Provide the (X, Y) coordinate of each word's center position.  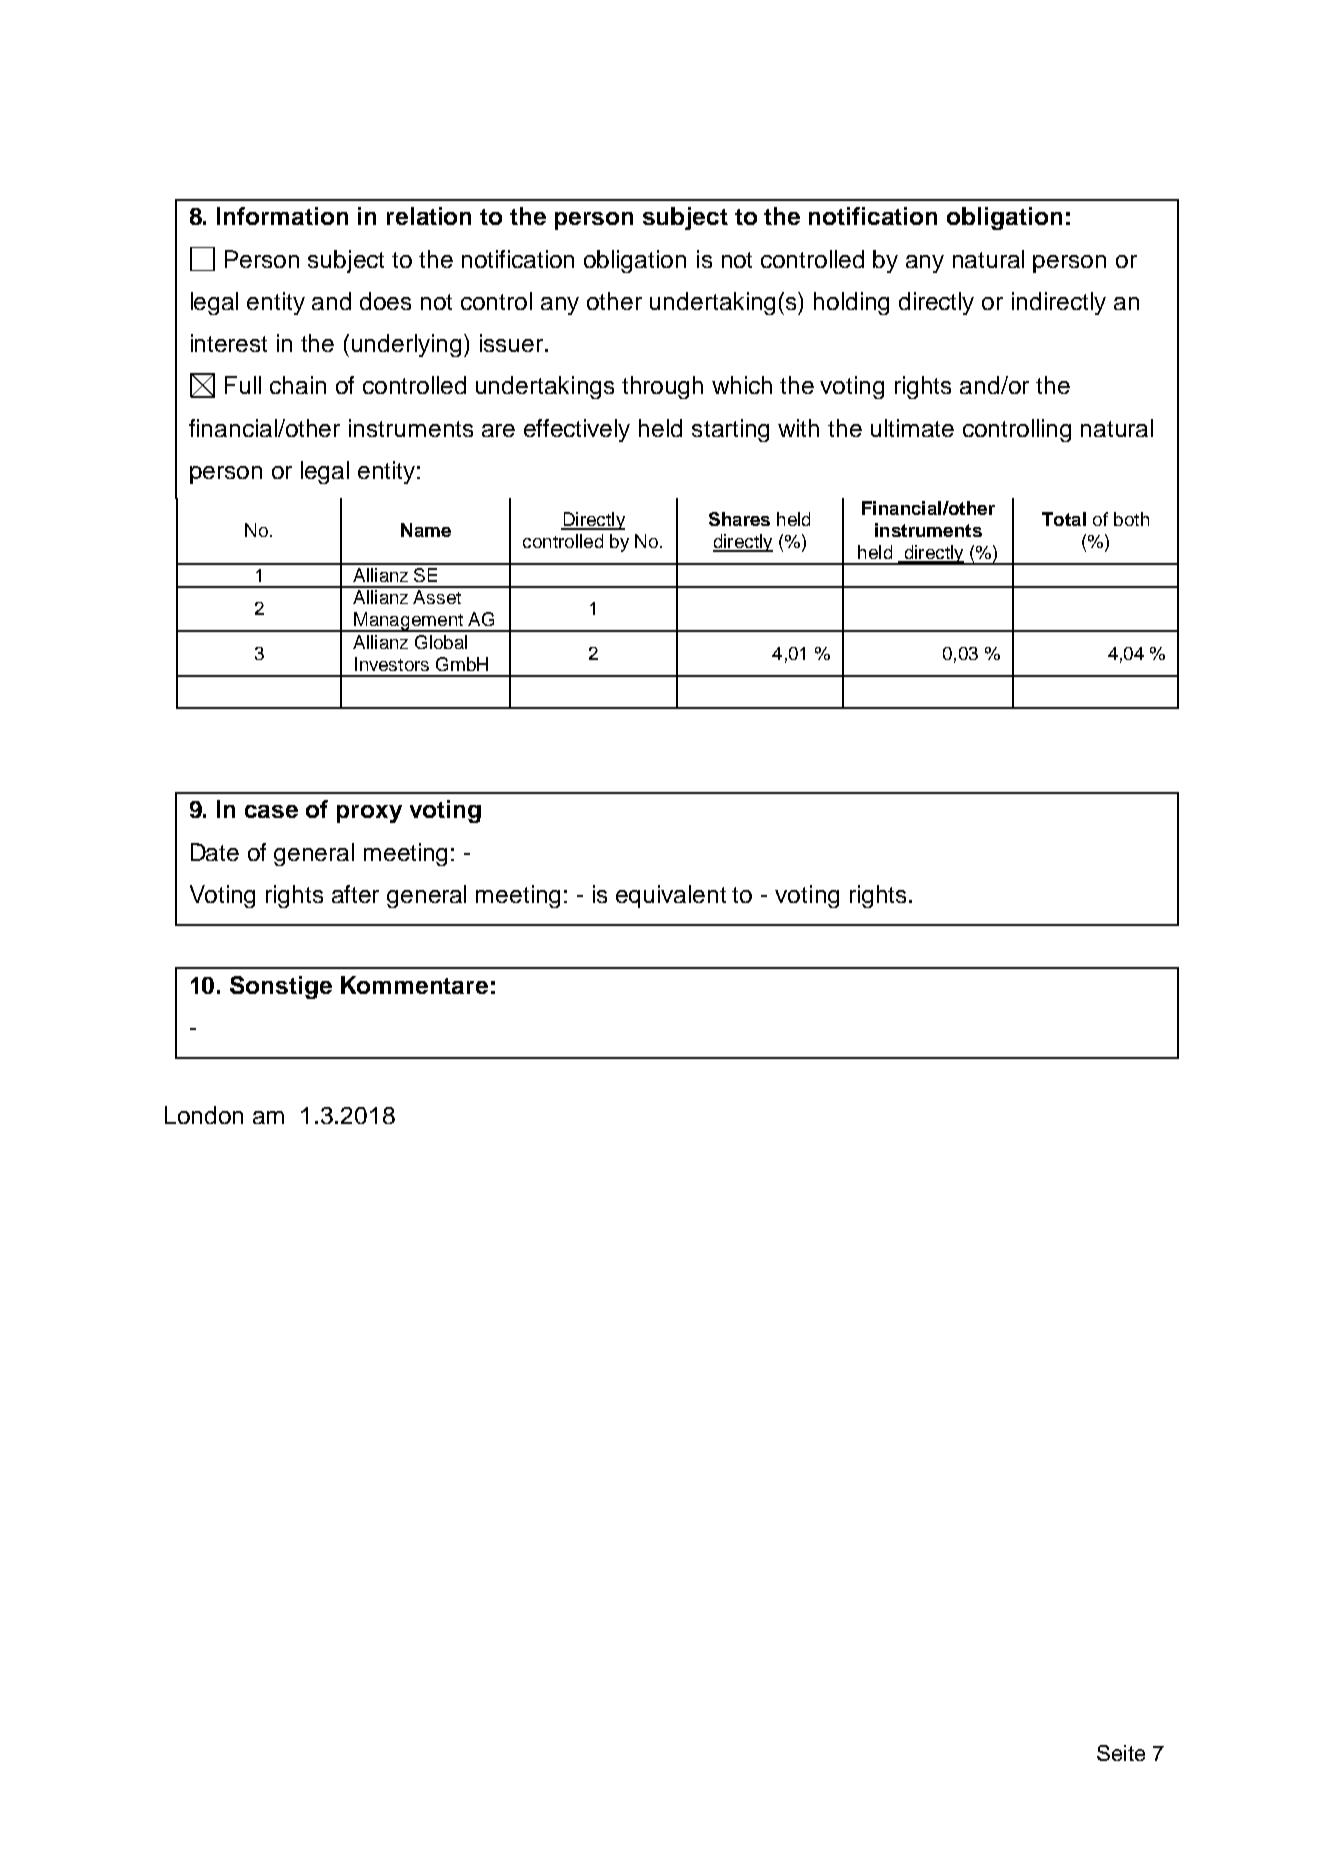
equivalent (671, 896)
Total (1064, 519)
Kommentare (414, 985)
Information (282, 216)
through (662, 387)
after (355, 894)
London (204, 1115)
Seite (1121, 1753)
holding (851, 303)
